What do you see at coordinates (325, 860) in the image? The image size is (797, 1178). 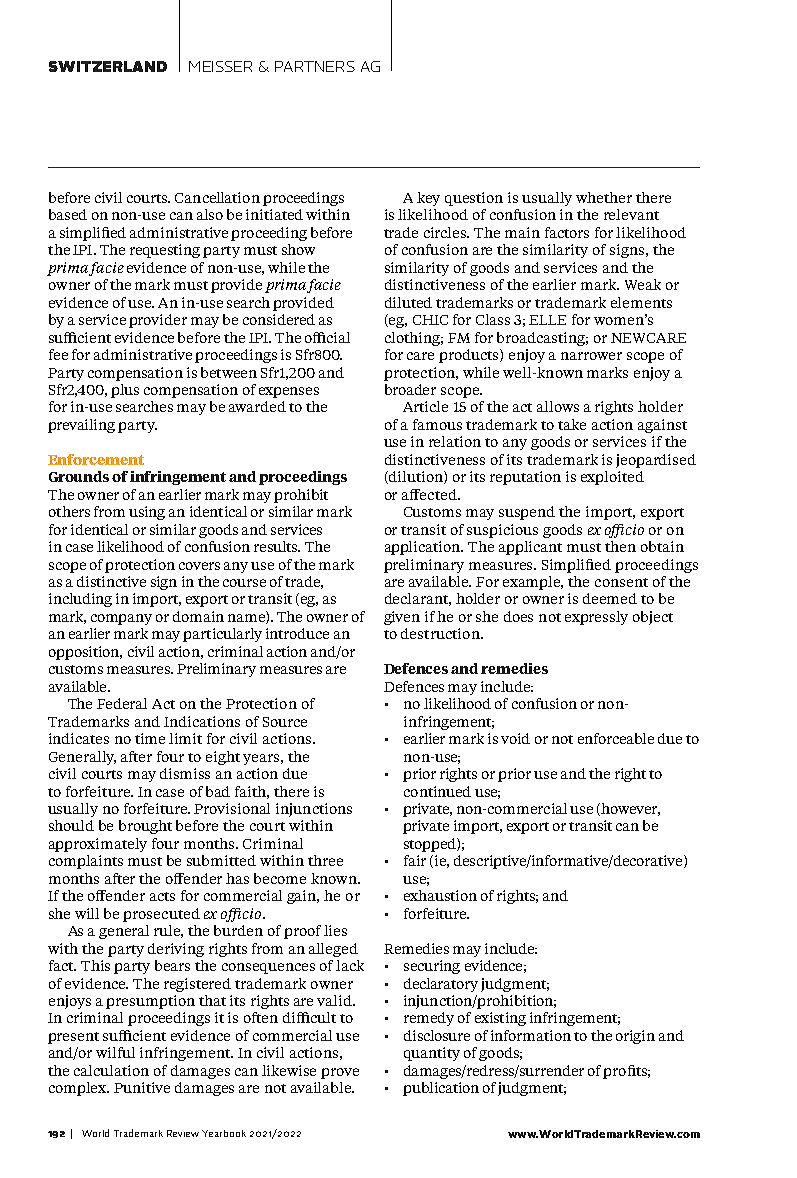 I see `three` at bounding box center [325, 860].
